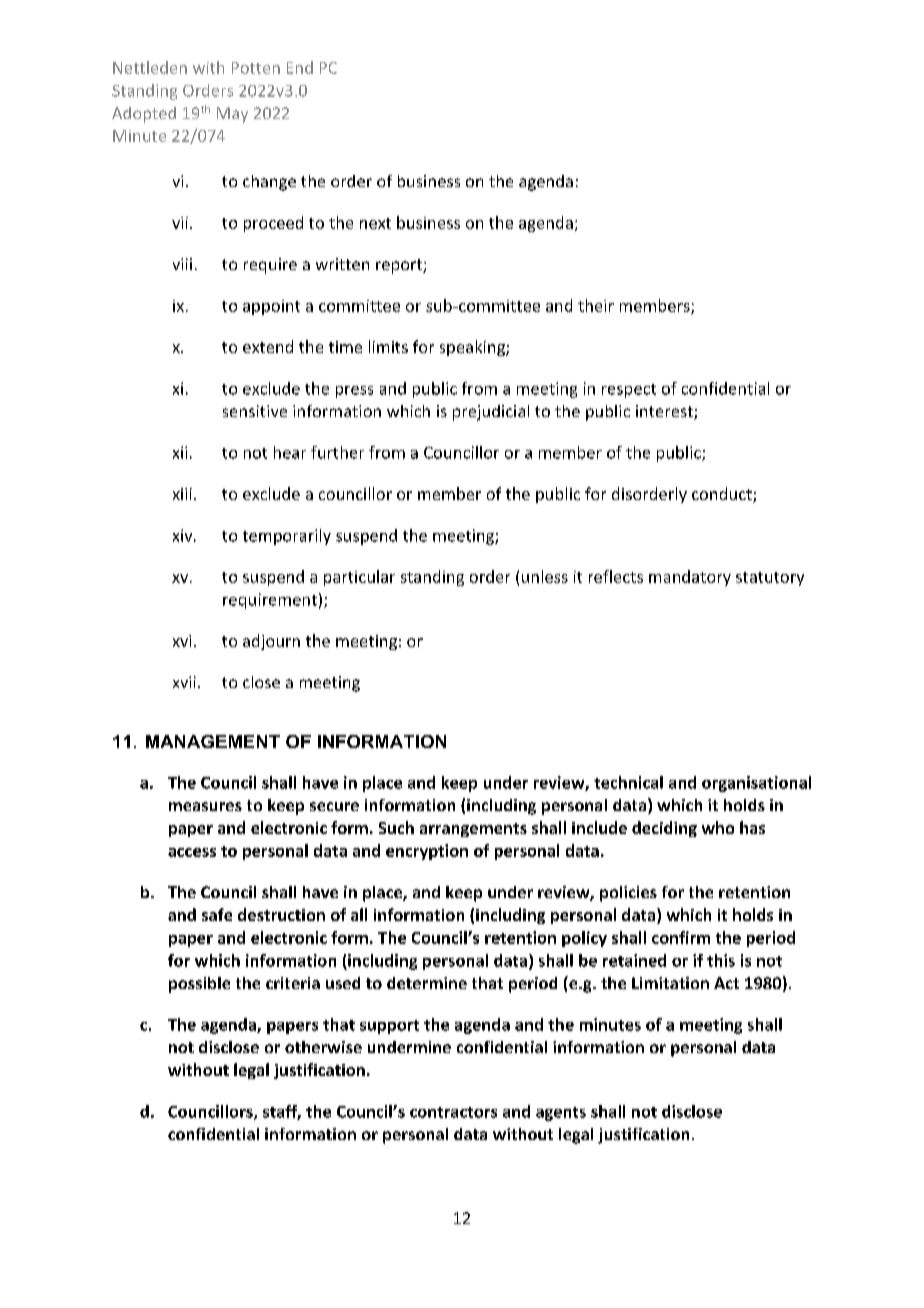 Image resolution: width=924 pixels, height=1308 pixels. What do you see at coordinates (182, 494) in the screenshot?
I see `xiii` at bounding box center [182, 494].
